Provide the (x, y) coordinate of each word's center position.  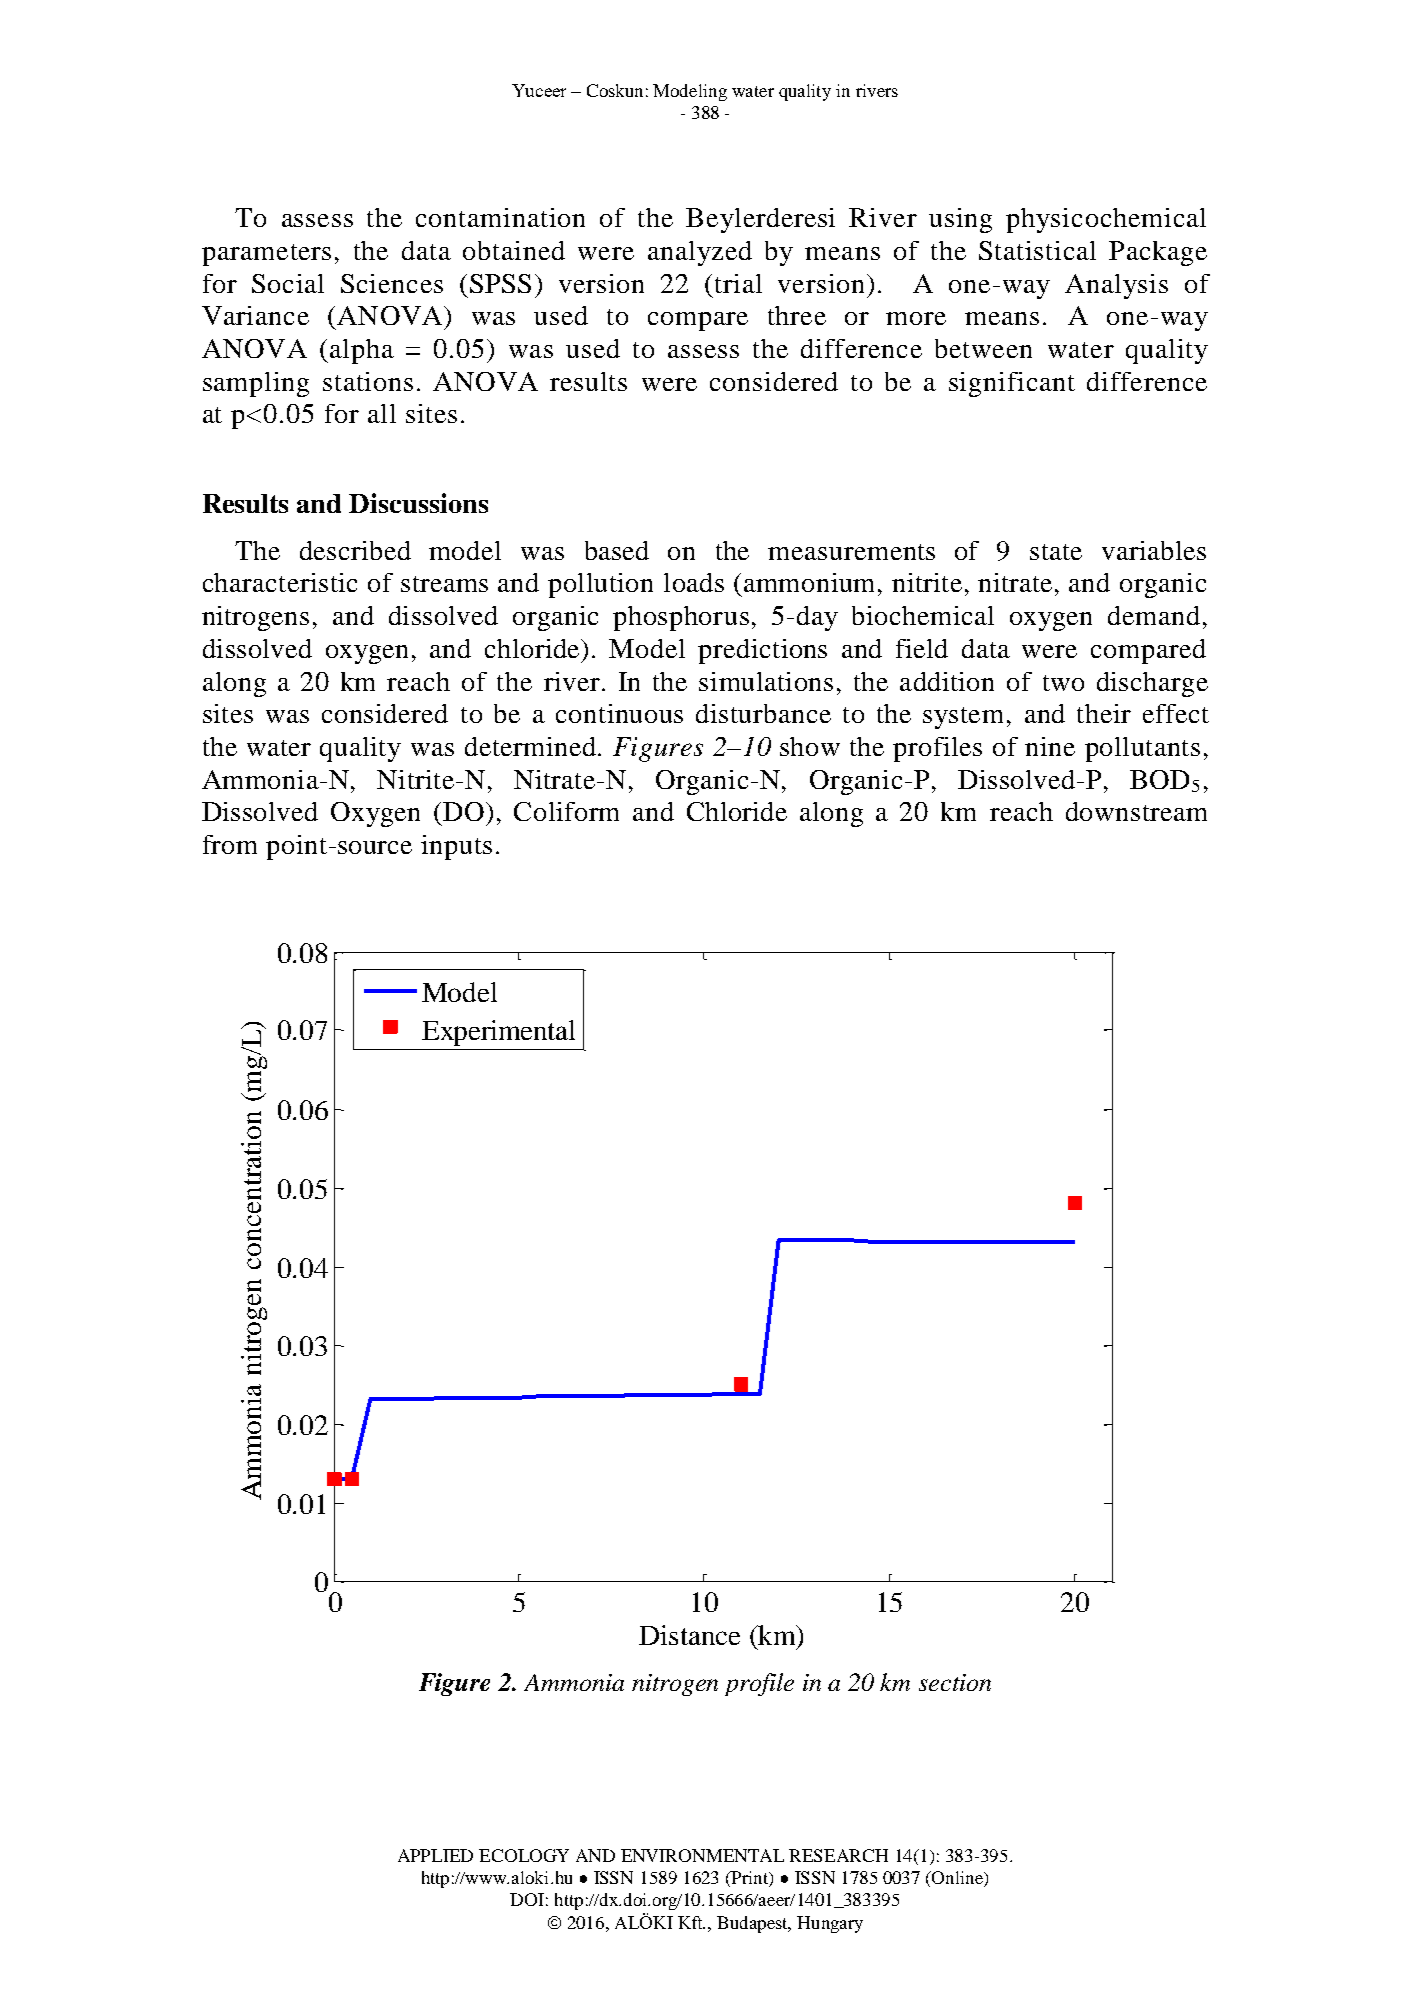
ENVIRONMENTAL (702, 1855)
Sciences (392, 283)
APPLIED (435, 1855)
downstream (1136, 811)
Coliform (566, 811)
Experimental (498, 1033)
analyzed (700, 253)
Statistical (1037, 250)
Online (957, 1879)
